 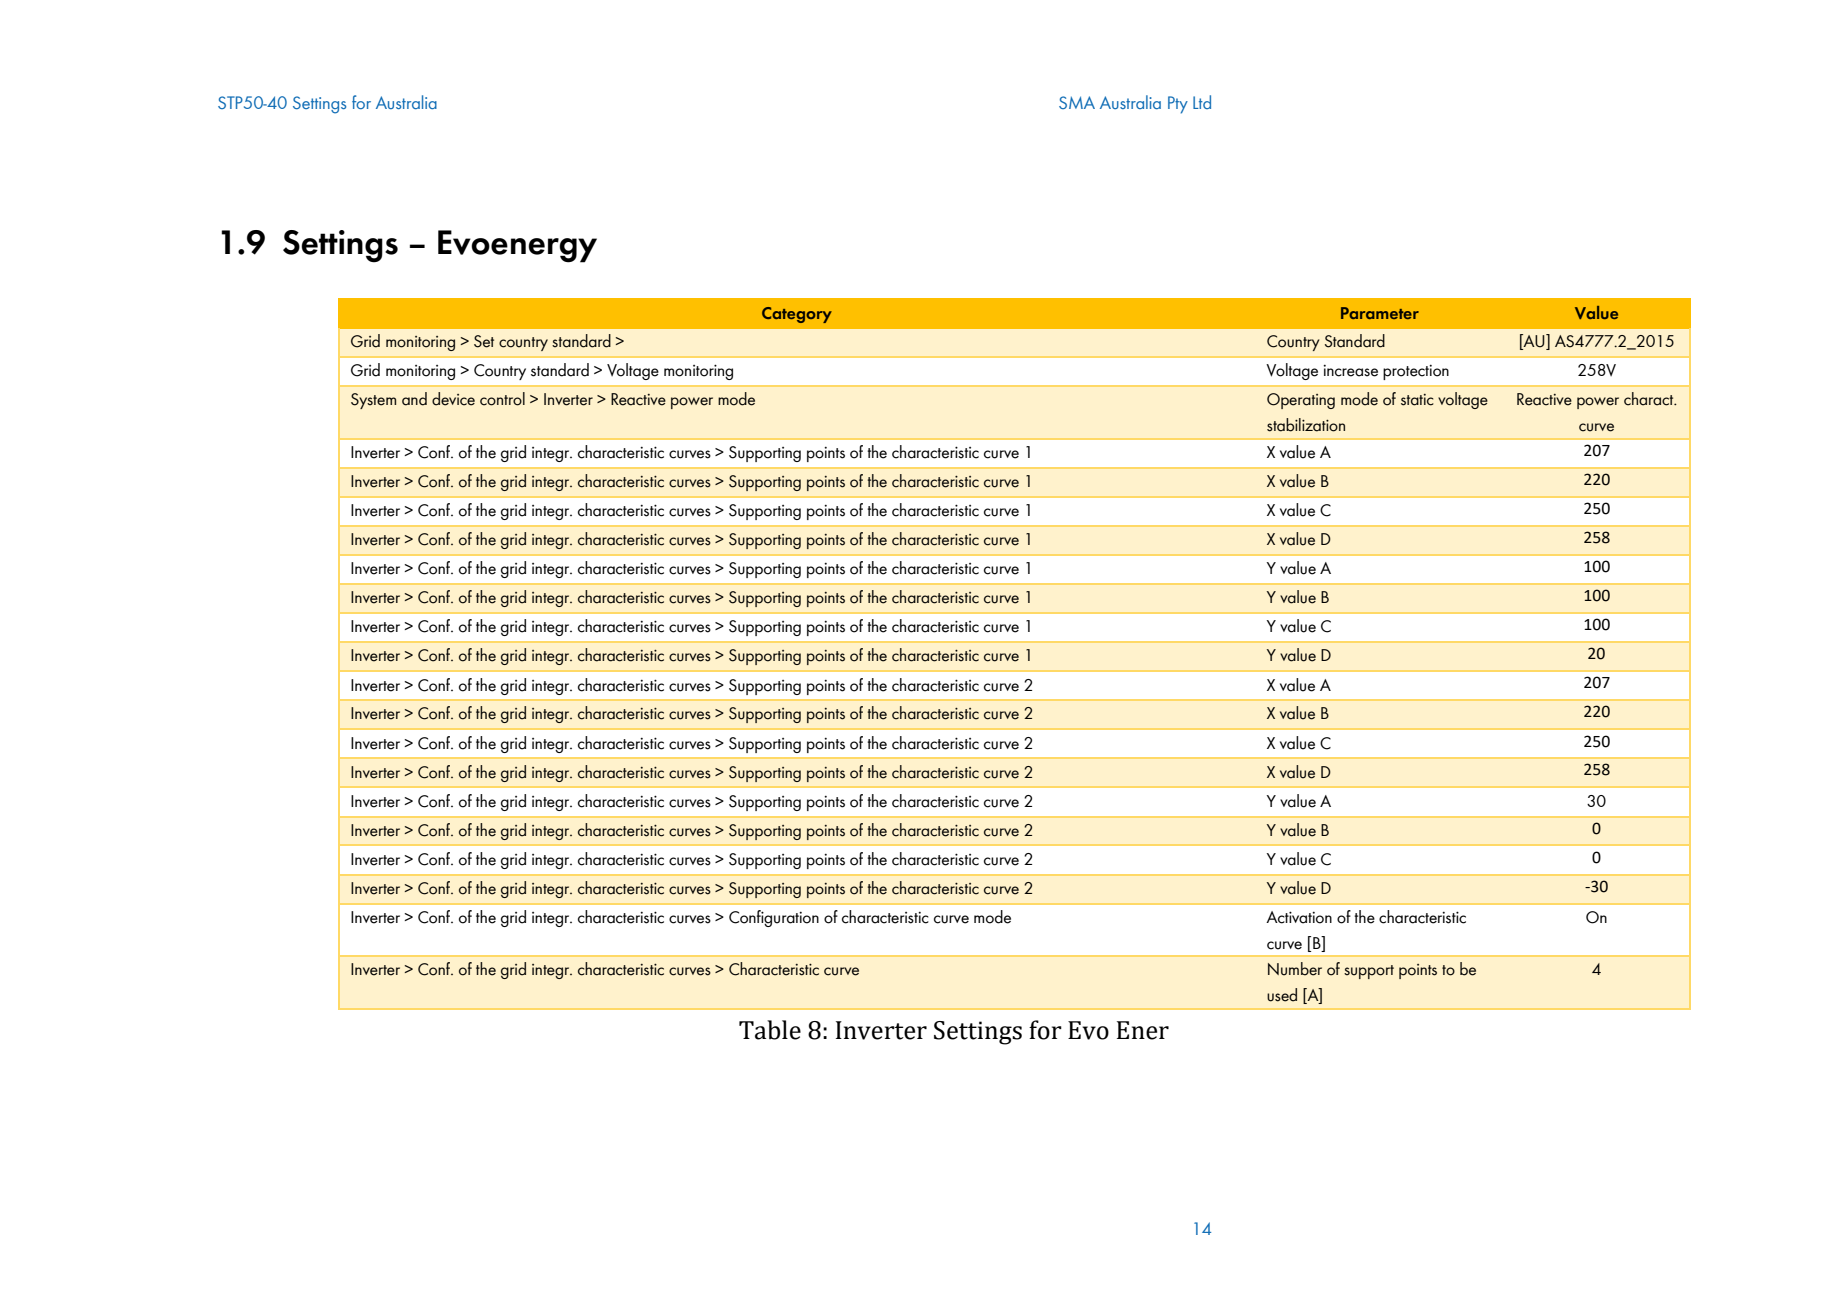 I want to click on used, so click(x=1282, y=995).
